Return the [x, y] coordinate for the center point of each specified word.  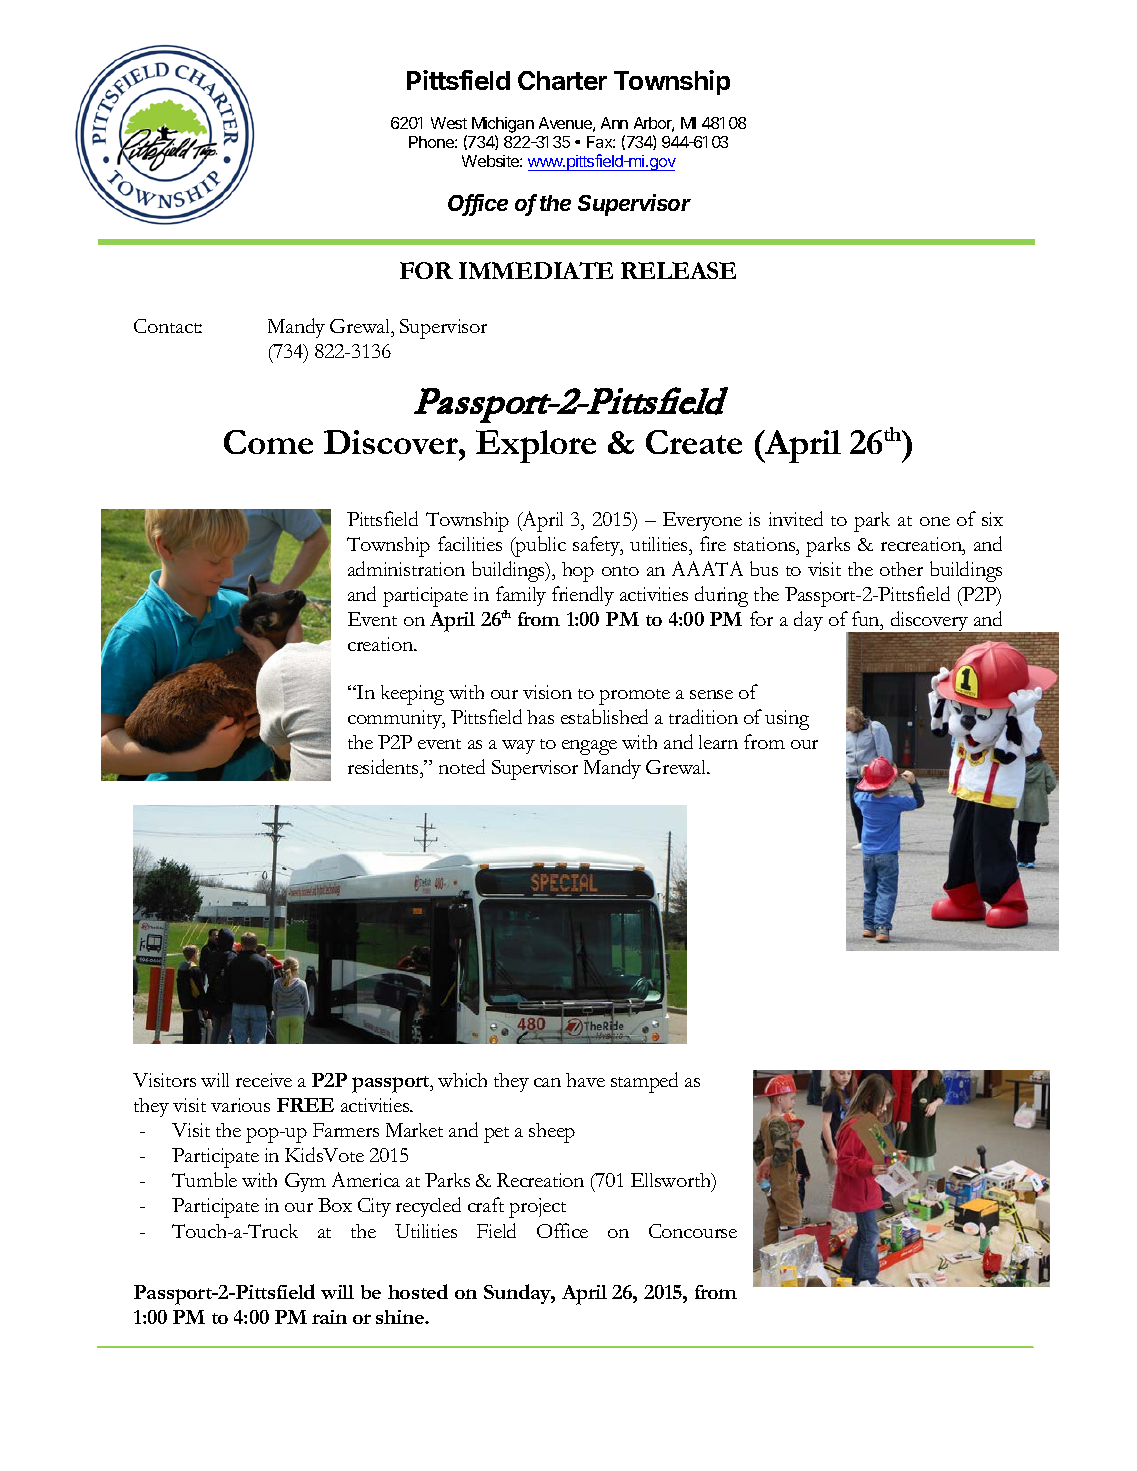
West [449, 123]
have [585, 1080]
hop [578, 572]
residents [384, 766]
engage [589, 747]
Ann [614, 123]
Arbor [654, 124]
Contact [168, 326]
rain [329, 1317]
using [787, 720]
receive [264, 1080]
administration [406, 568]
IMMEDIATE [536, 270]
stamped [644, 1082]
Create [694, 442]
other [901, 569]
